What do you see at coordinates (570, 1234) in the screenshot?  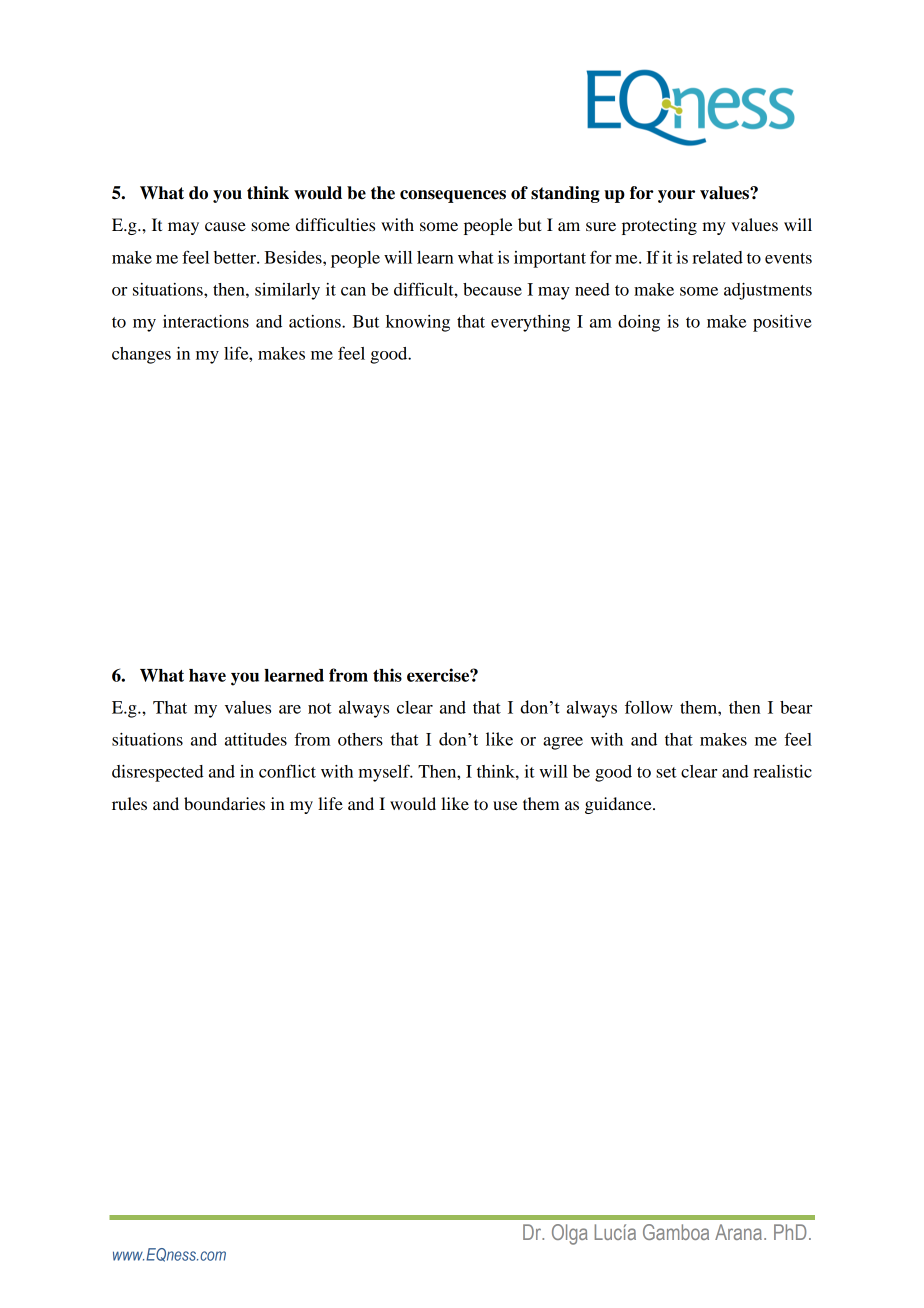 I see `Olga` at bounding box center [570, 1234].
